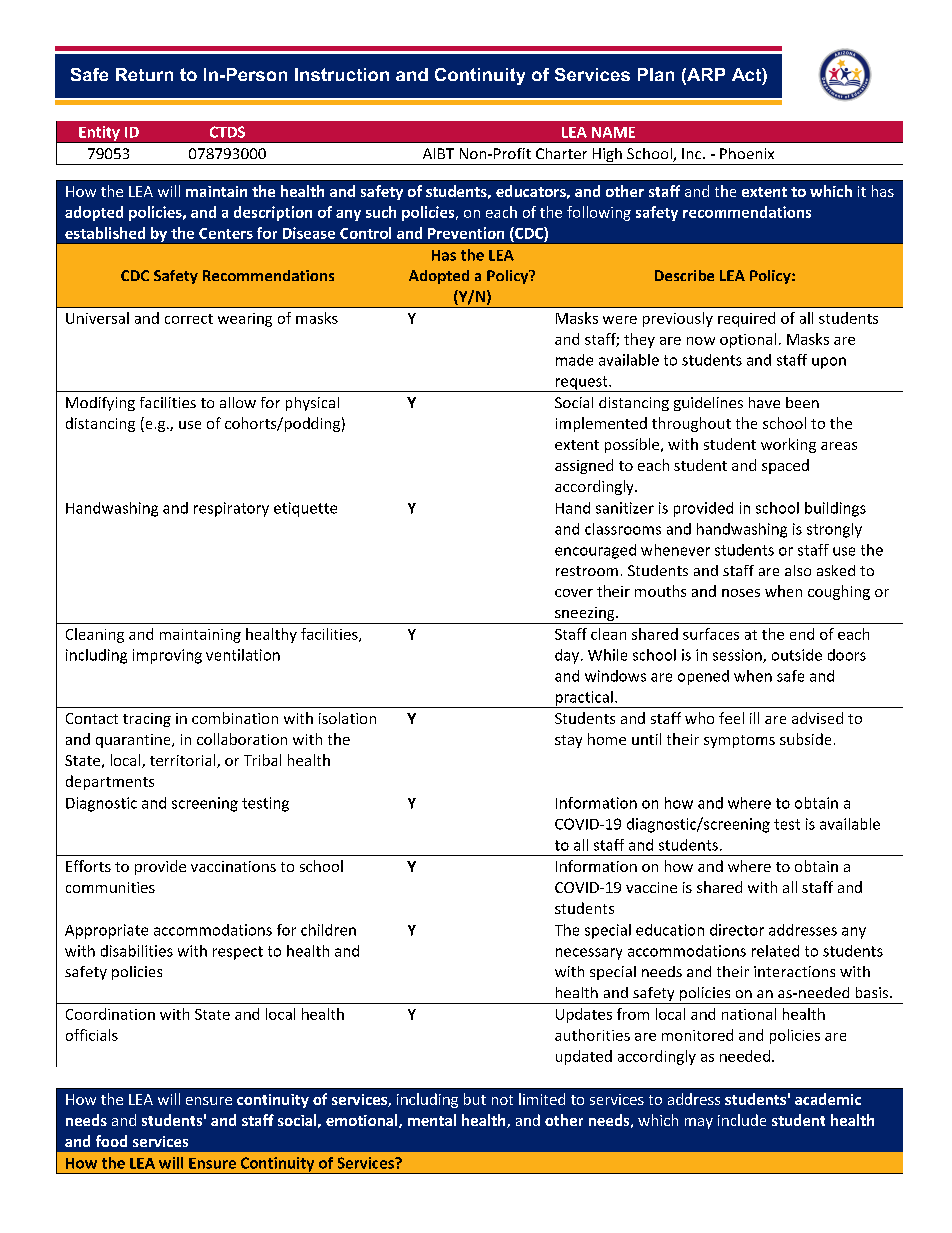  Describe the element at coordinates (561, 153) in the screenshot. I see `Charter` at that location.
